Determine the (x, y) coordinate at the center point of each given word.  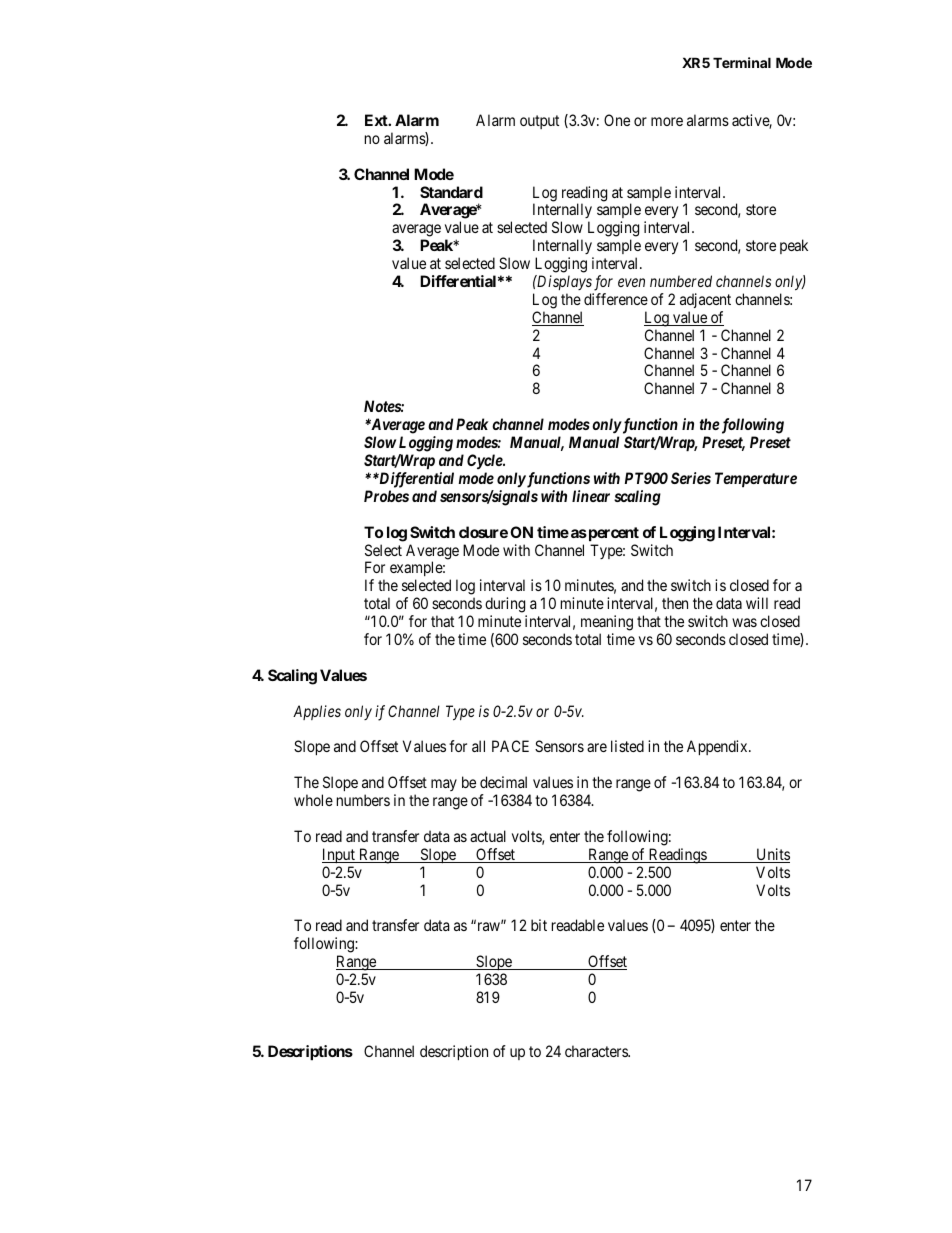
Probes (386, 496)
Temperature (756, 479)
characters (597, 1051)
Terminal (742, 62)
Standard (451, 192)
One (617, 120)
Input (339, 855)
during (506, 606)
